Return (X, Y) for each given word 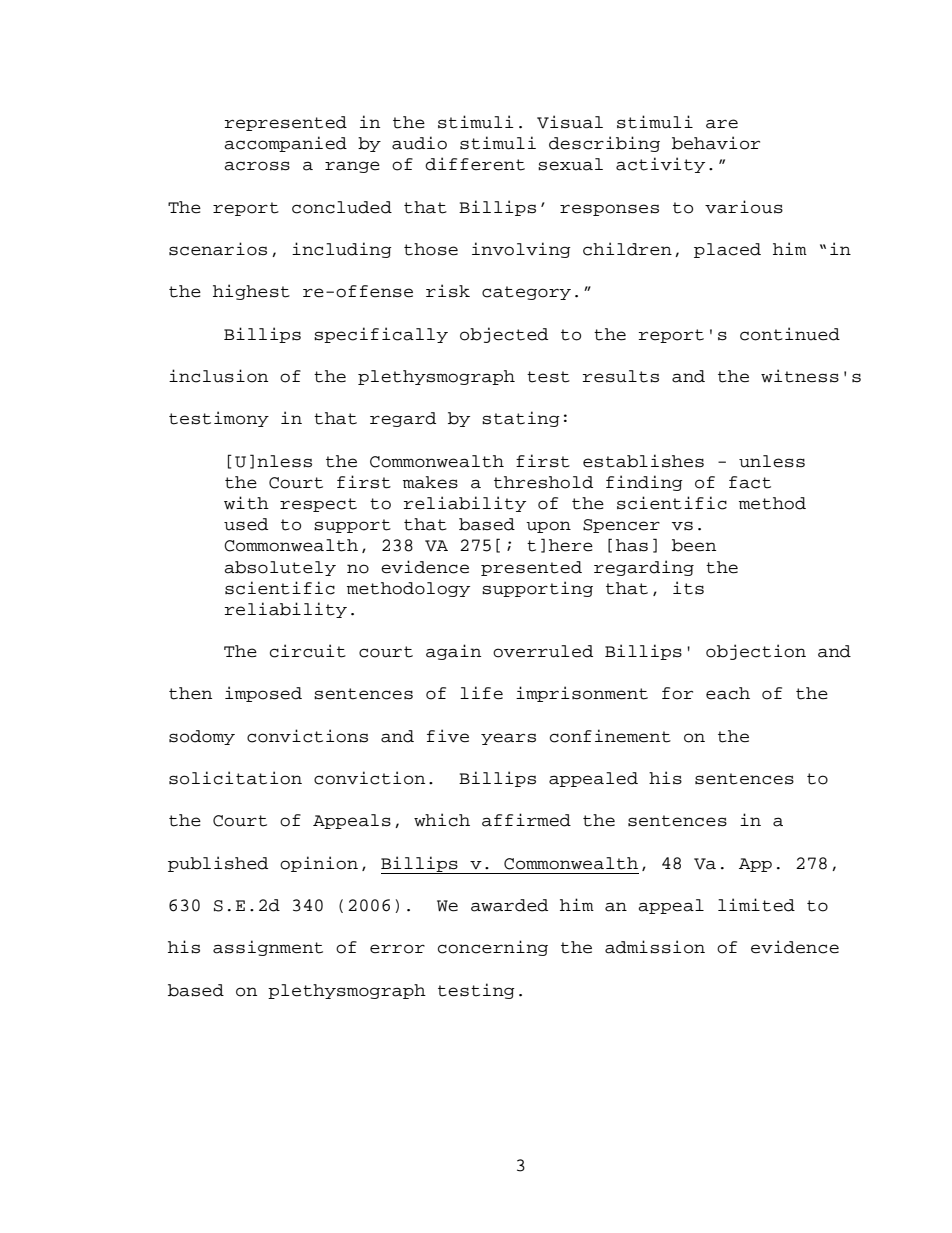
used (246, 524)
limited (756, 905)
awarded (509, 905)
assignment (268, 948)
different (475, 164)
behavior (716, 143)
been (694, 545)
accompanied (285, 144)
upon (548, 527)
